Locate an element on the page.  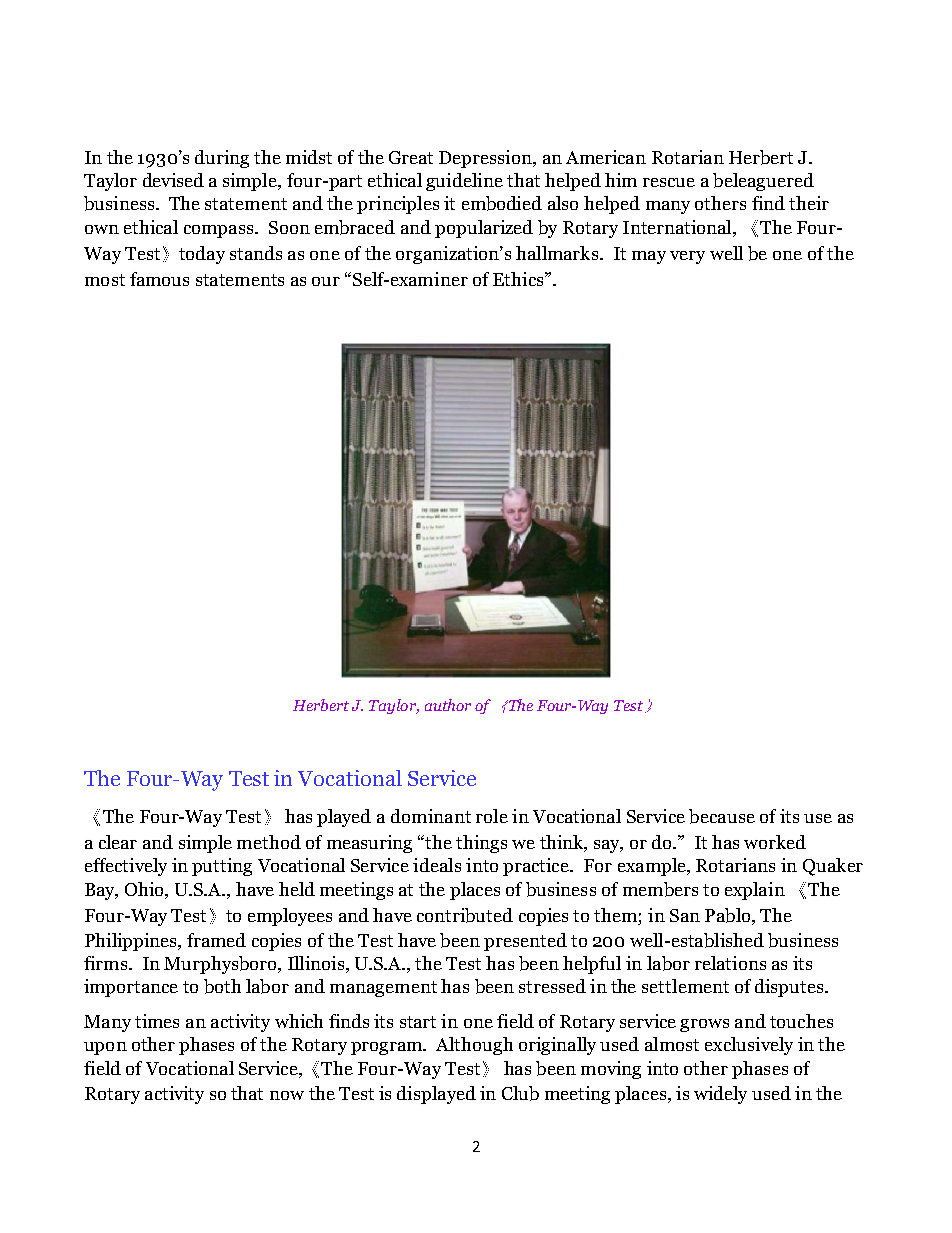
guideline is located at coordinates (464, 182).
